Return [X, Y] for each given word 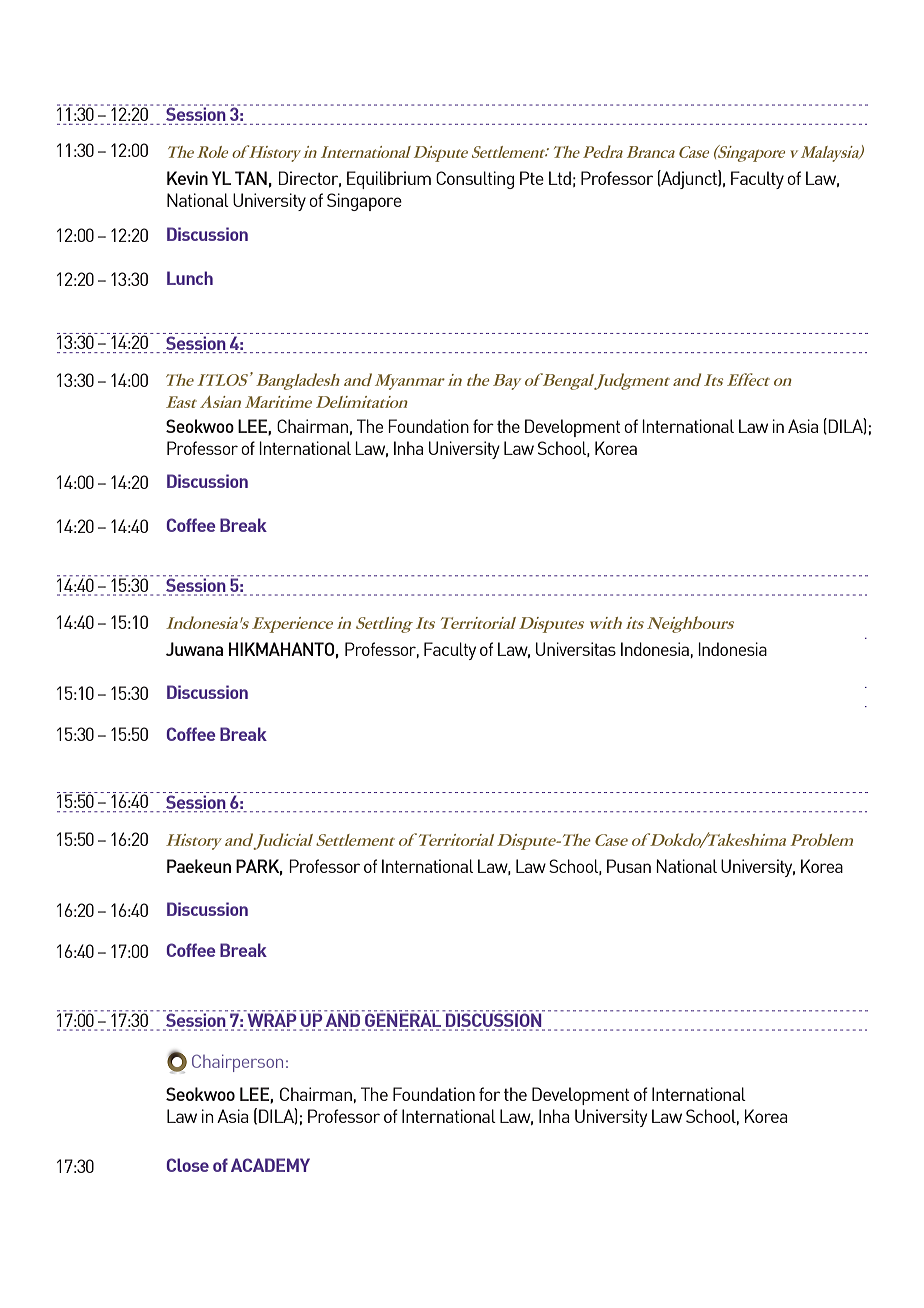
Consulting [475, 180]
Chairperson [237, 1063]
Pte [532, 178]
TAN [251, 178]
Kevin [187, 178]
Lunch [190, 278]
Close [187, 1165]
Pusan [629, 866]
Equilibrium [389, 180]
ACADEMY [270, 1165]
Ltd [560, 178]
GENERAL [403, 1020]
